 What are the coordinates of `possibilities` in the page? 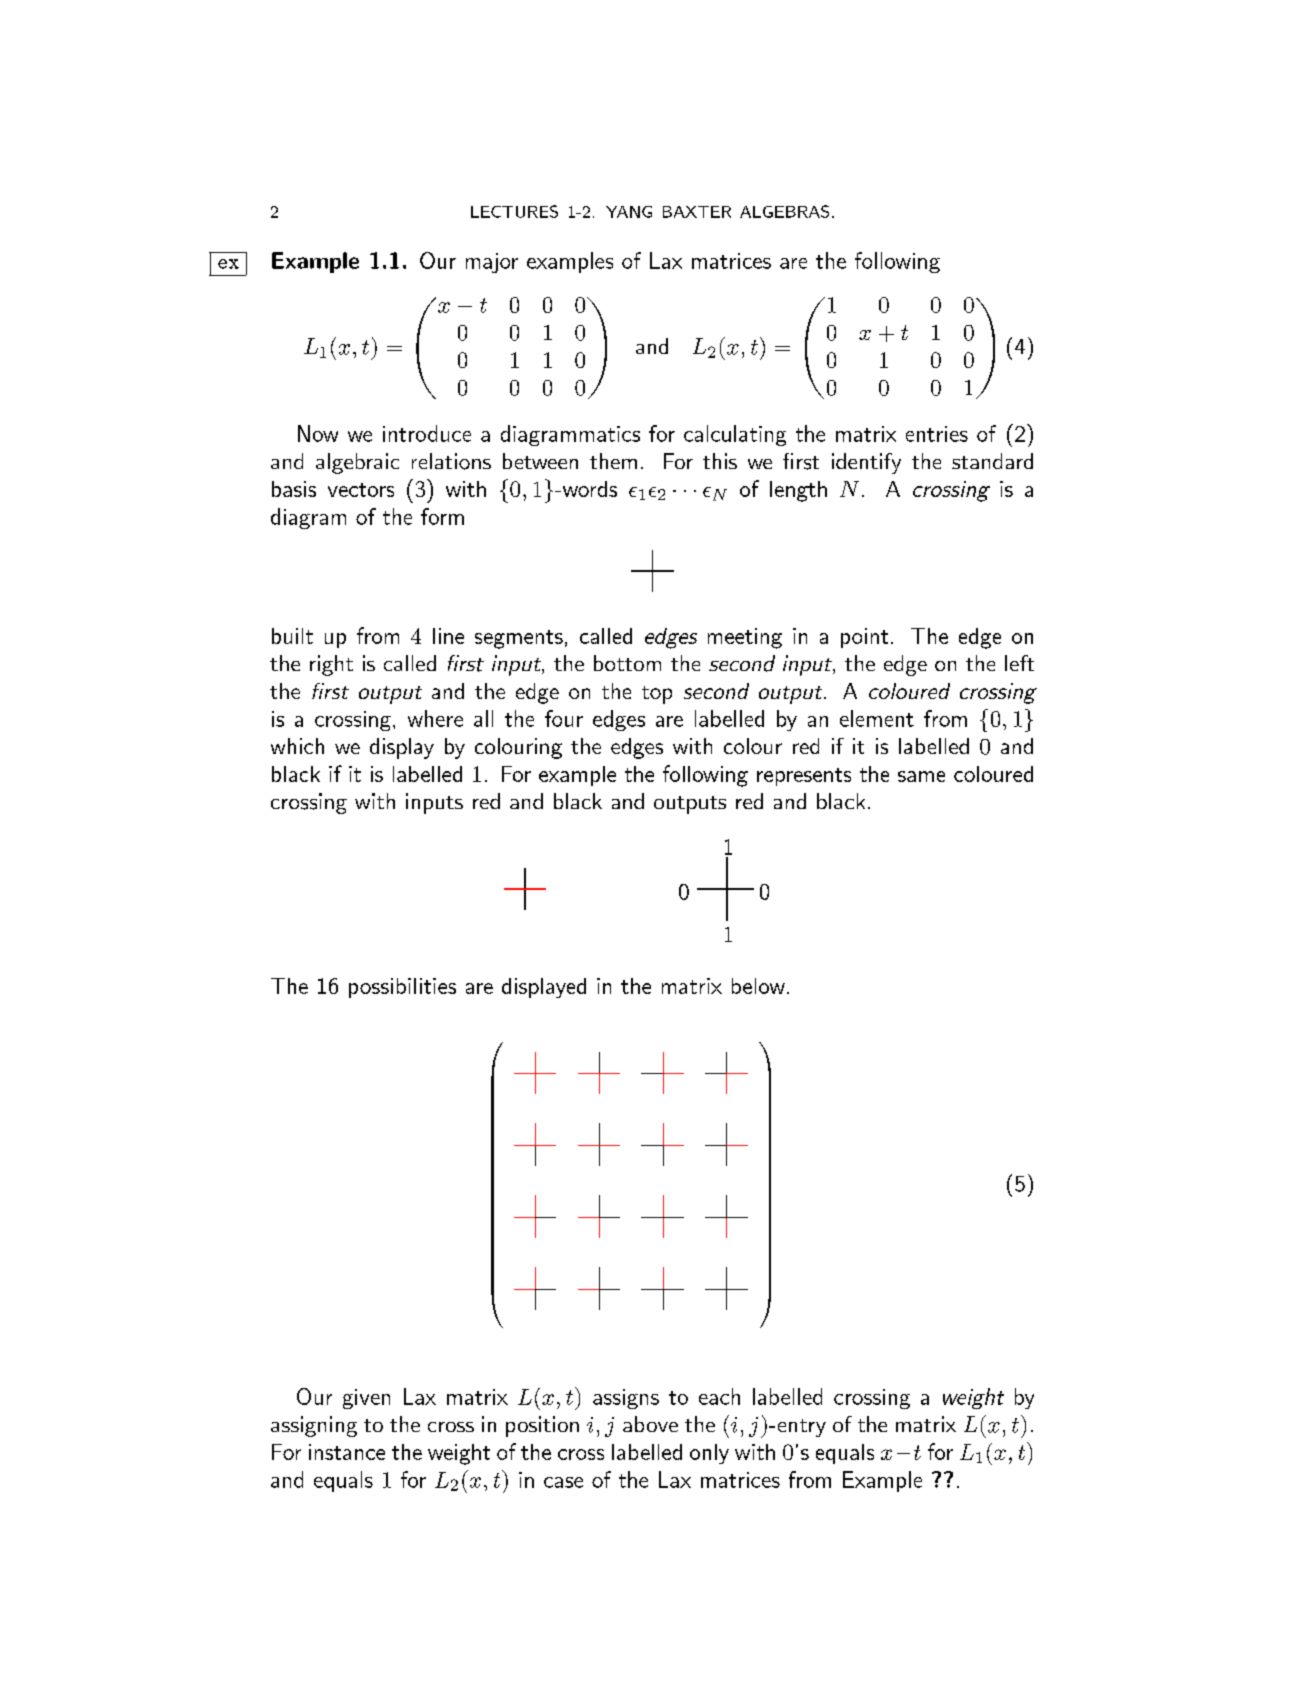 It's located at (402, 988).
